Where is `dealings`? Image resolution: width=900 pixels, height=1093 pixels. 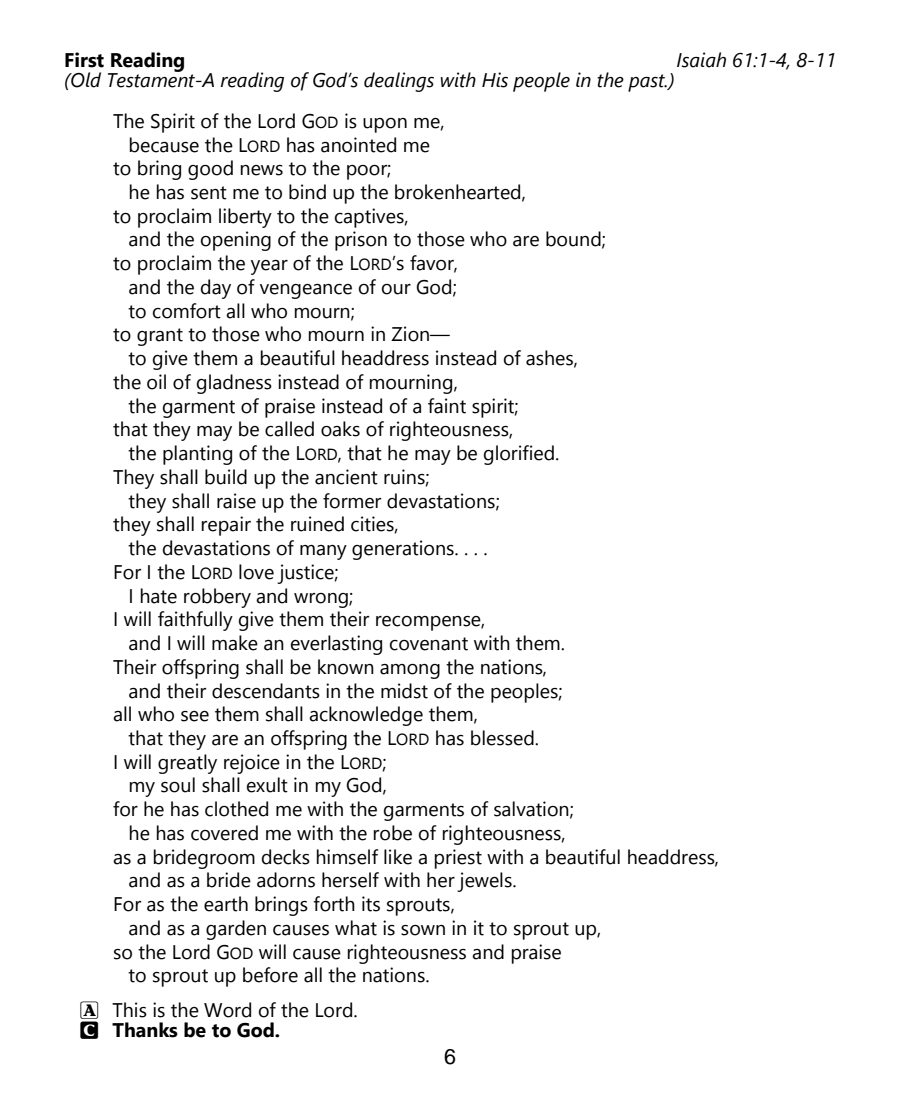
dealings is located at coordinates (399, 82).
